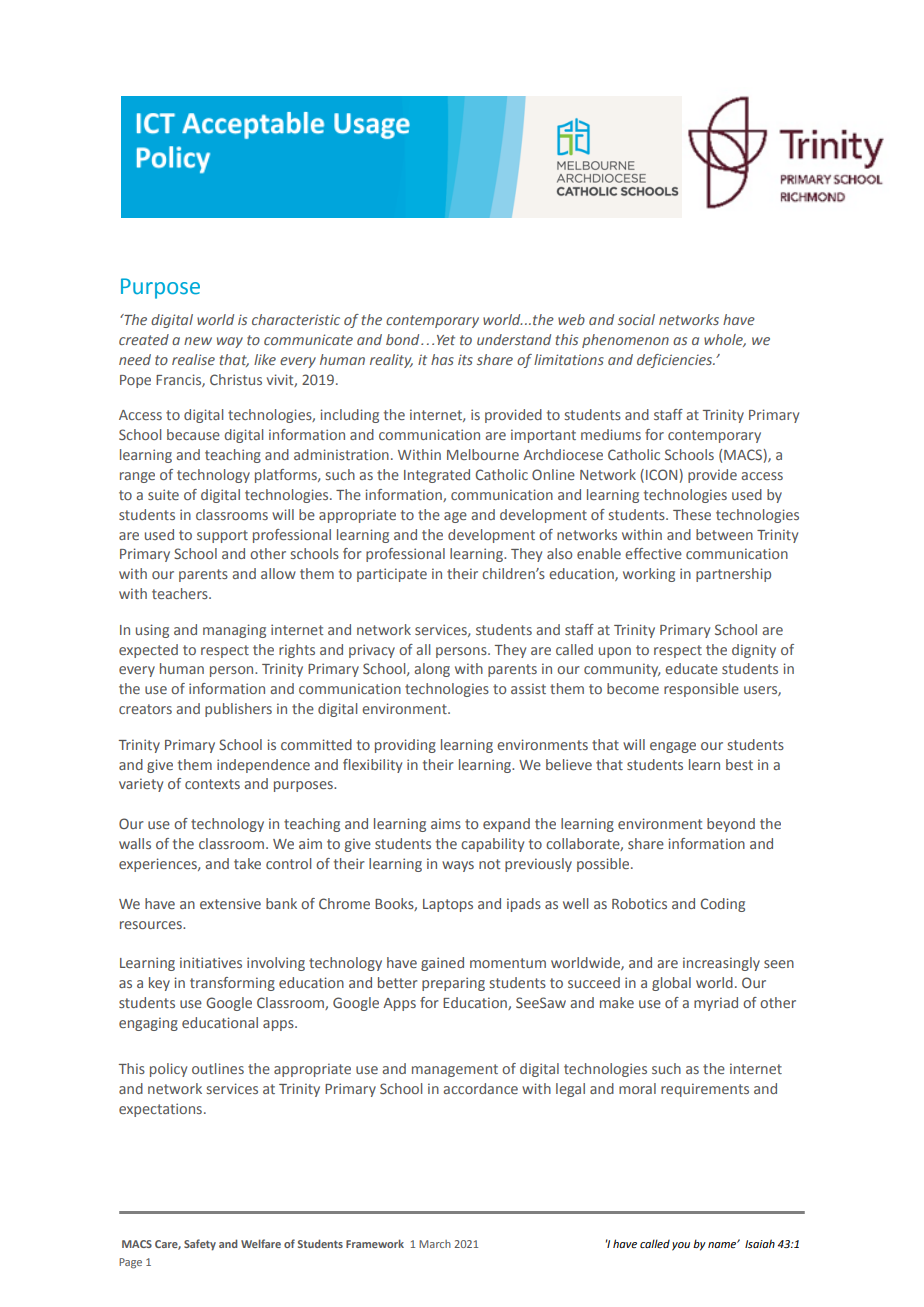  I want to click on gained, so click(442, 964).
